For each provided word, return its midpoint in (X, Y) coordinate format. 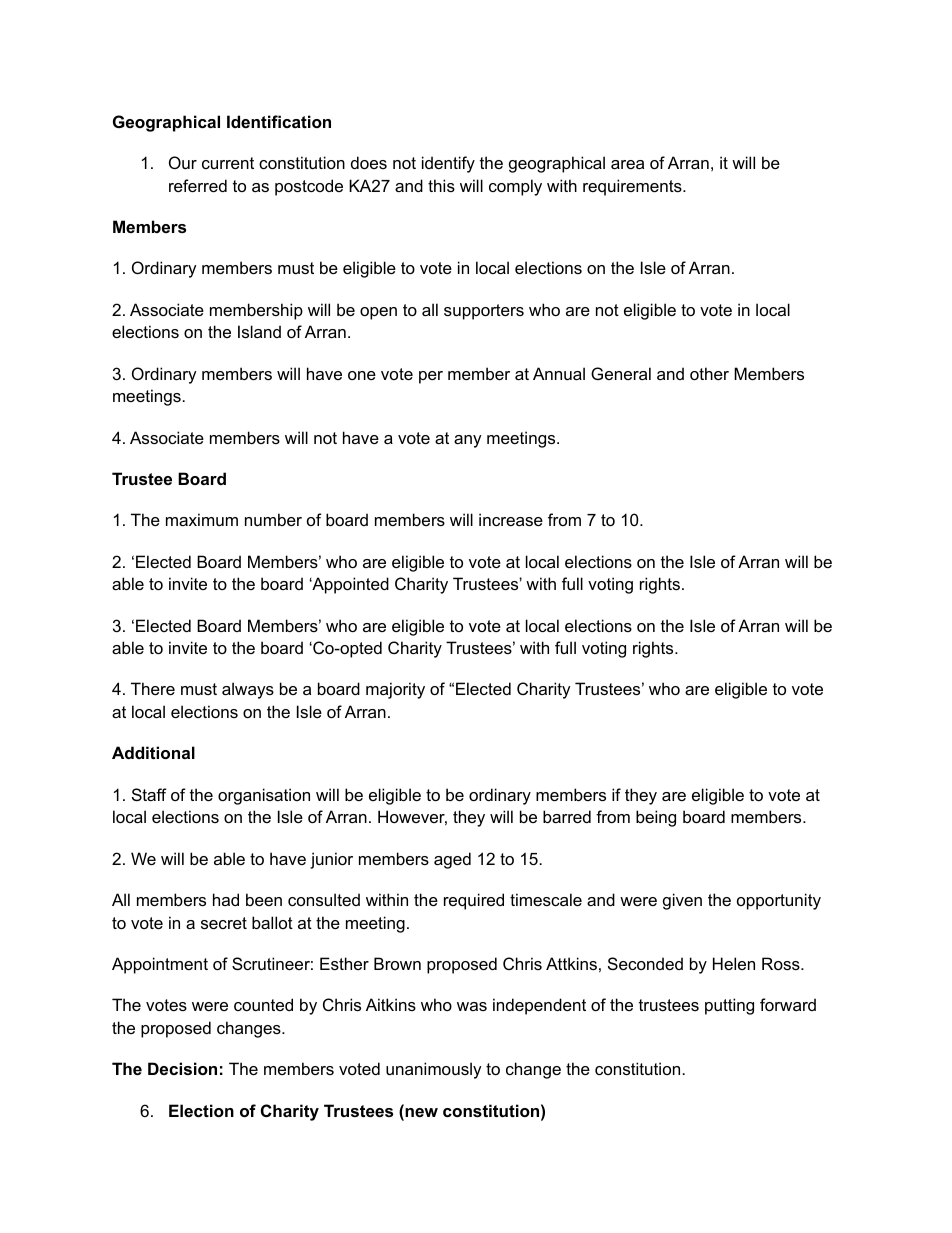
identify (448, 164)
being (656, 818)
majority (395, 690)
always (248, 690)
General (621, 373)
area (627, 164)
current (228, 163)
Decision (182, 1068)
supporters (484, 312)
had (226, 899)
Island (259, 331)
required (474, 901)
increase (511, 519)
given (682, 901)
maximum (202, 519)
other (709, 373)
